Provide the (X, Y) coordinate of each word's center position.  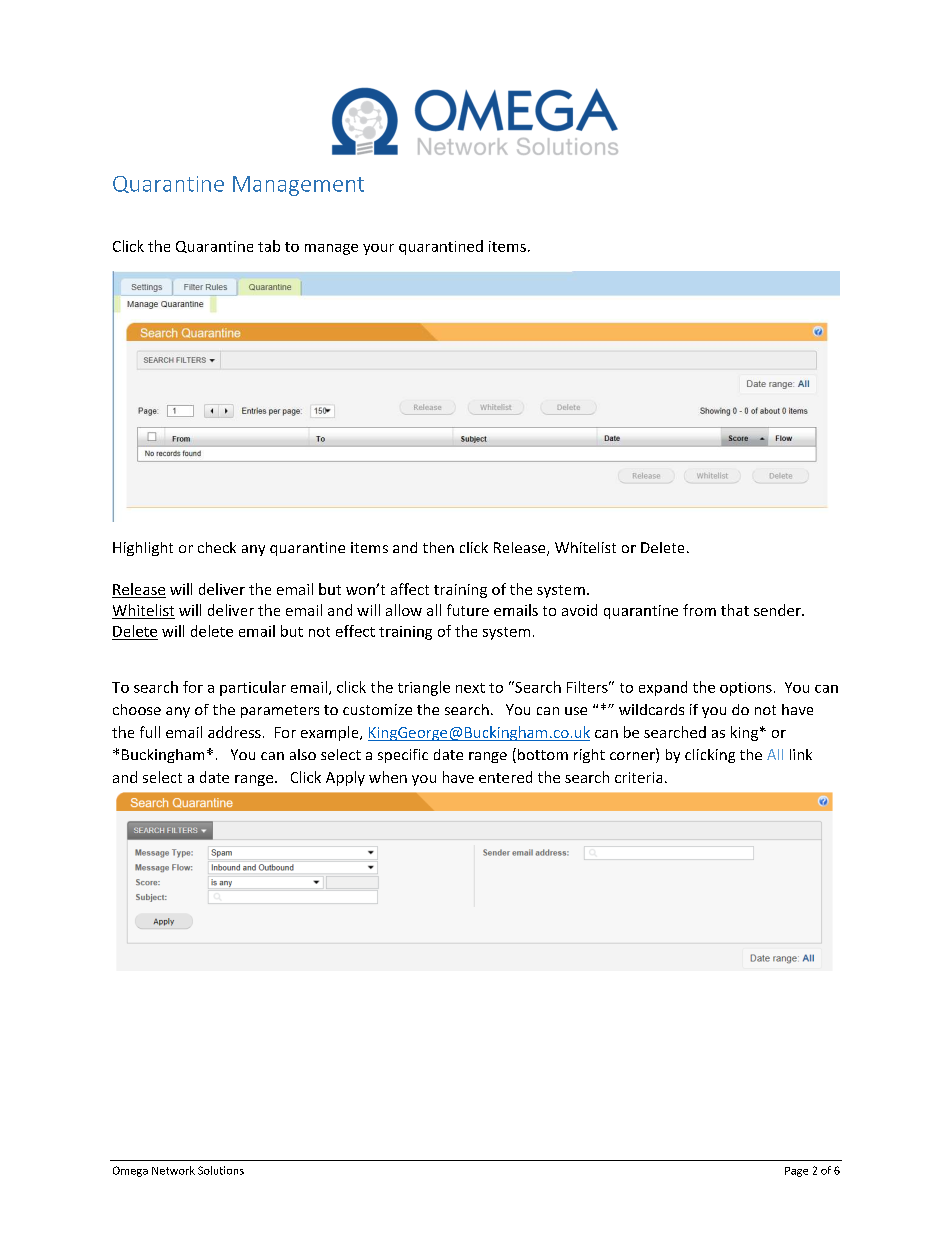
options (746, 689)
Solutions (221, 1170)
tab (269, 246)
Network (173, 1170)
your (378, 249)
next (470, 688)
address (234, 732)
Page (796, 1172)
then (438, 547)
